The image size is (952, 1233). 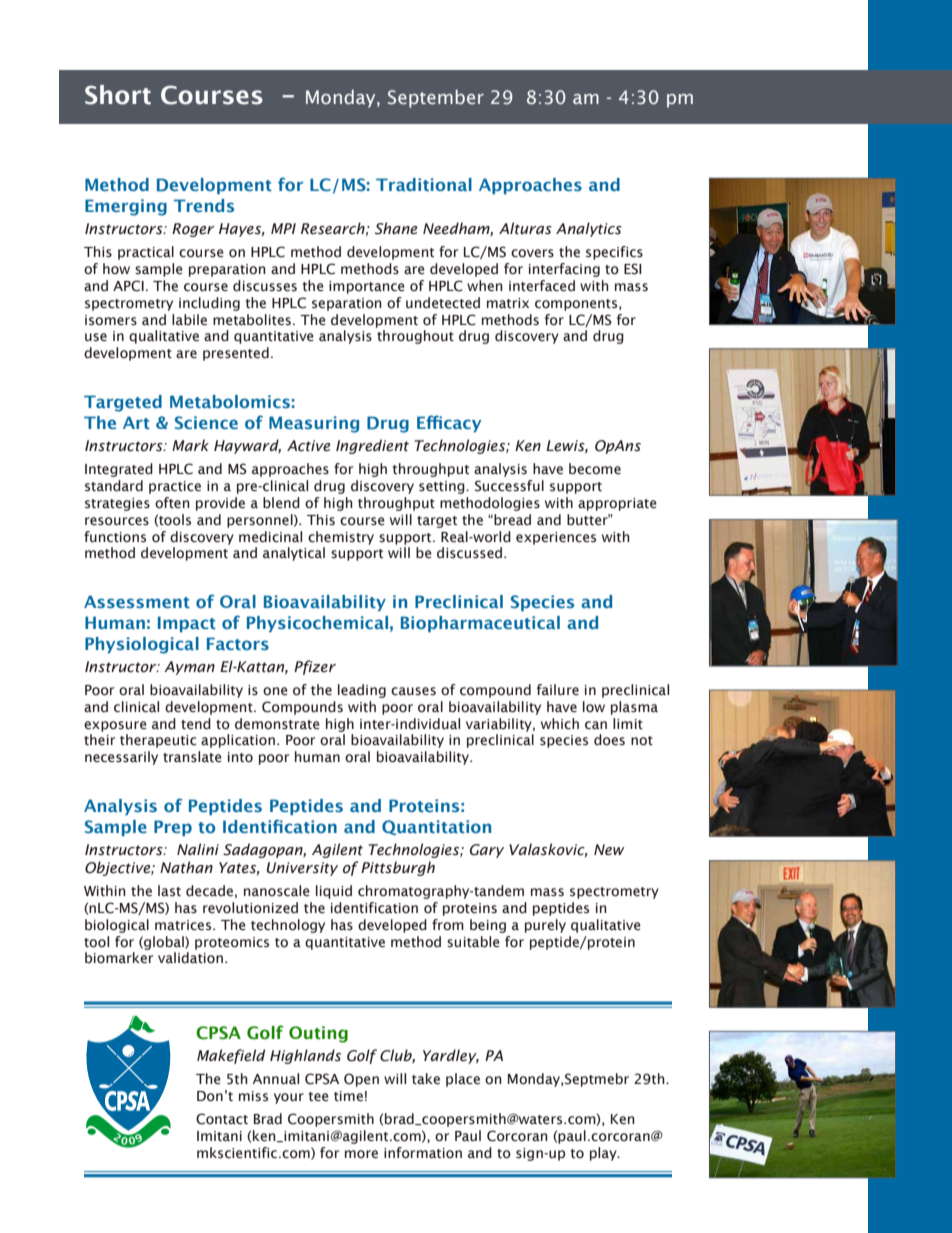 I want to click on more, so click(x=361, y=1154).
